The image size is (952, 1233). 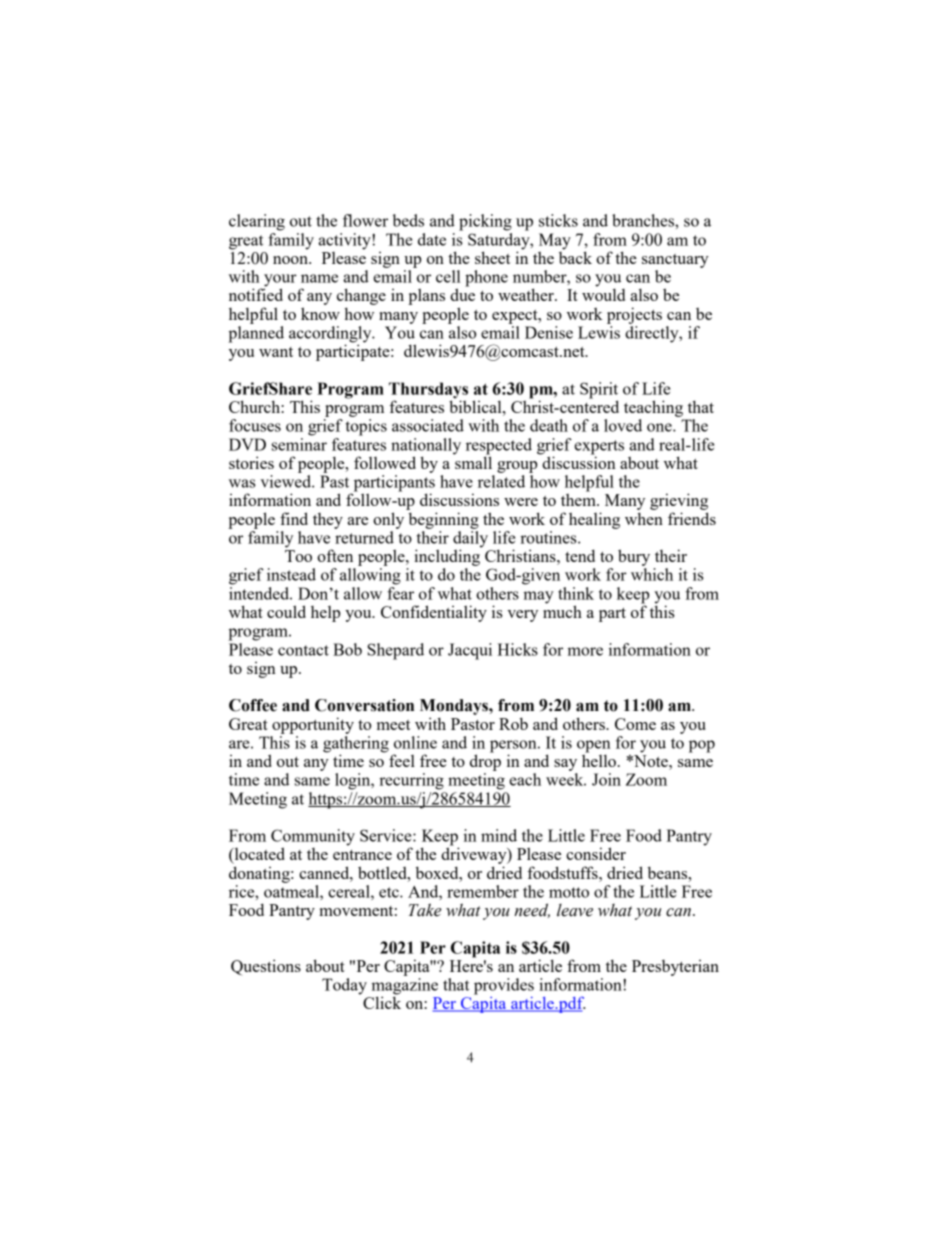 What do you see at coordinates (313, 838) in the screenshot?
I see `Community` at bounding box center [313, 838].
